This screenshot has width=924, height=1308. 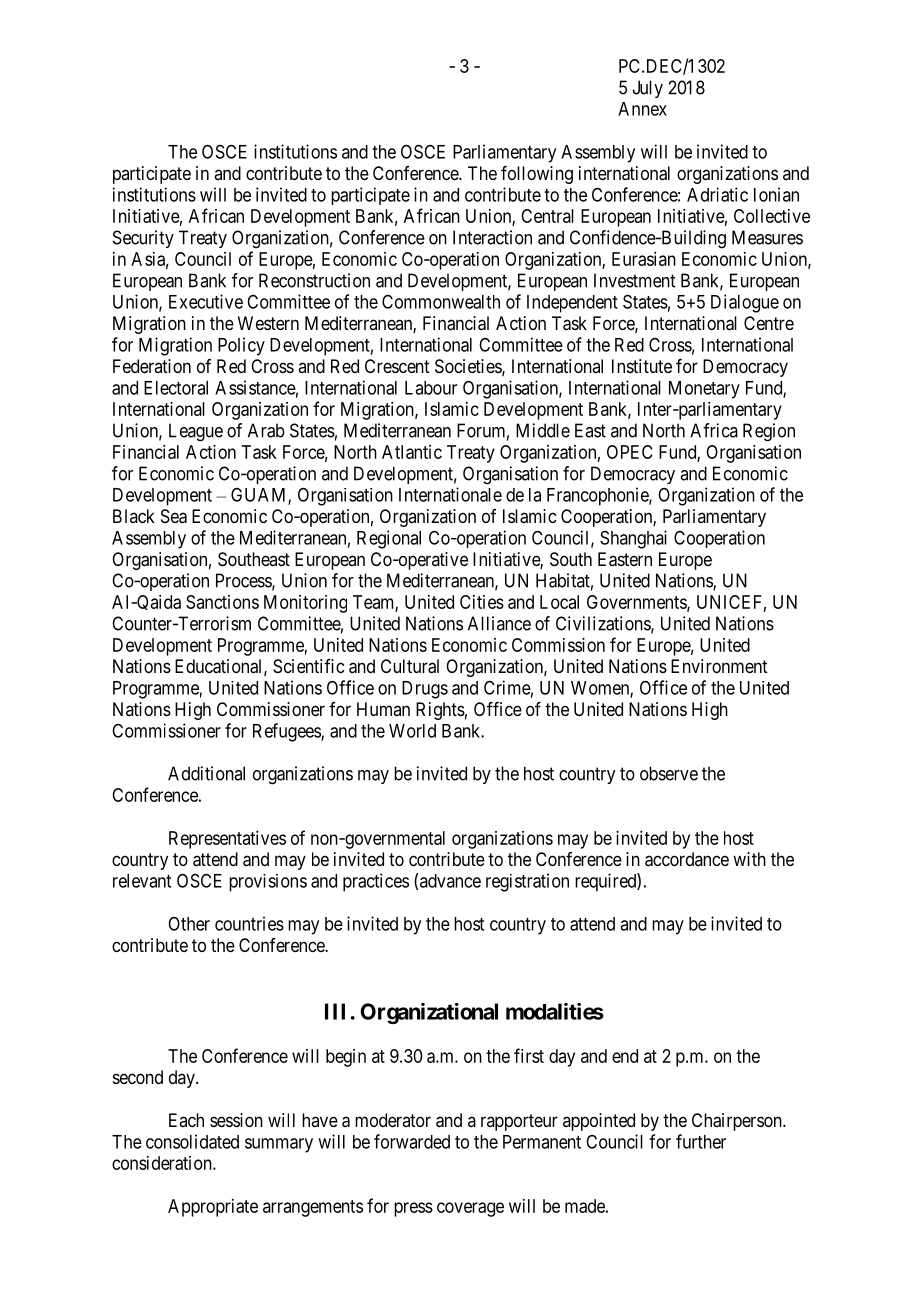 I want to click on coverage, so click(x=470, y=1209).
